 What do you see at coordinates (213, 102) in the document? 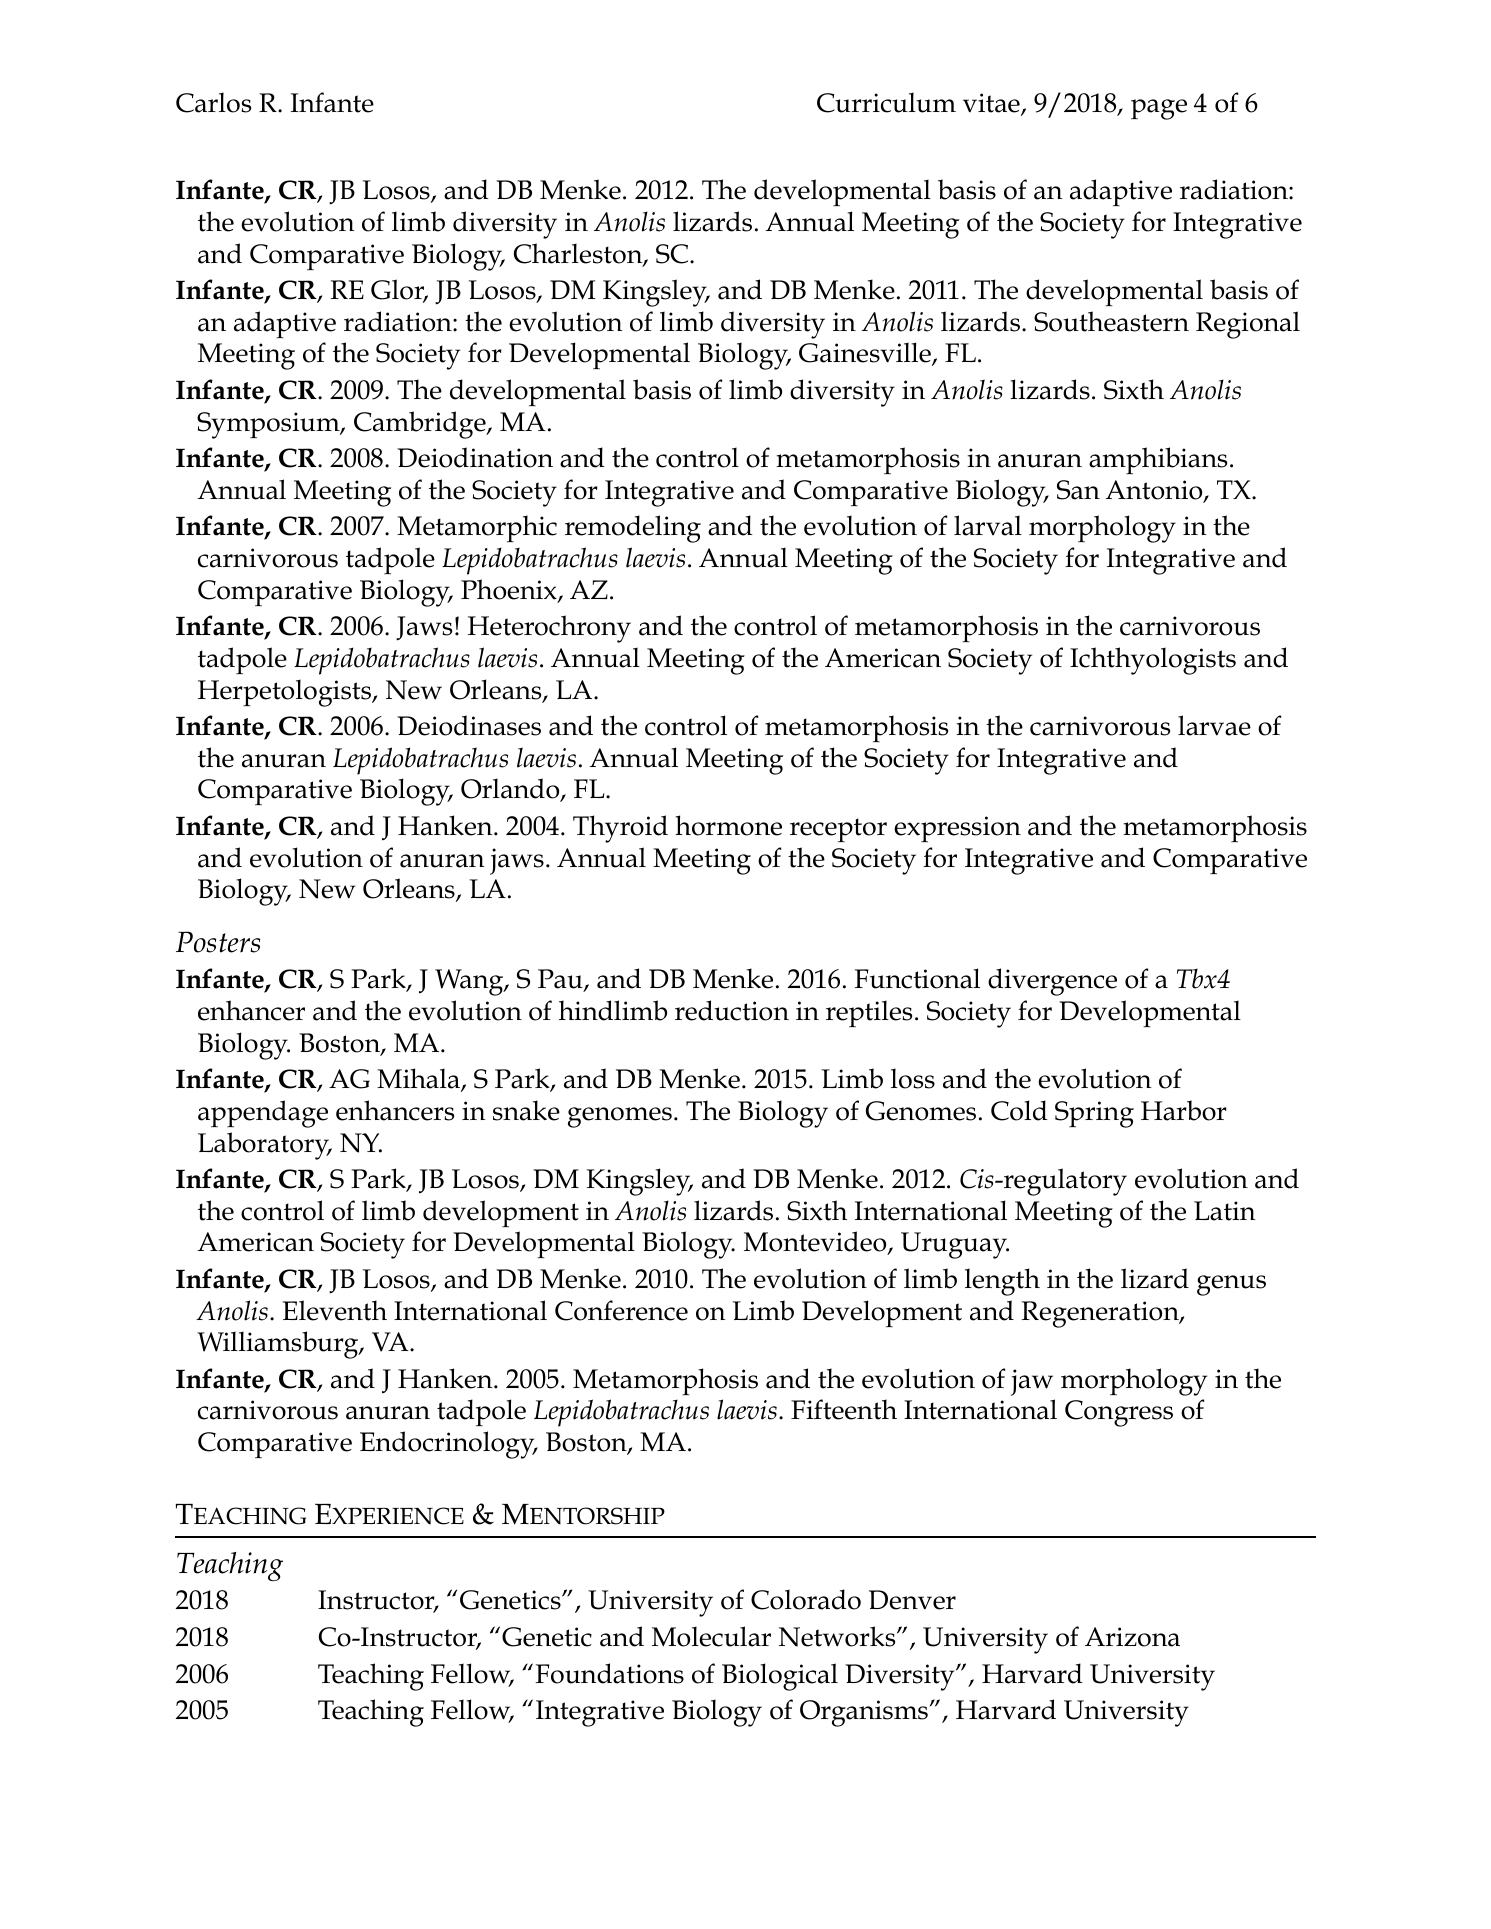
I see `Carlos` at bounding box center [213, 102].
